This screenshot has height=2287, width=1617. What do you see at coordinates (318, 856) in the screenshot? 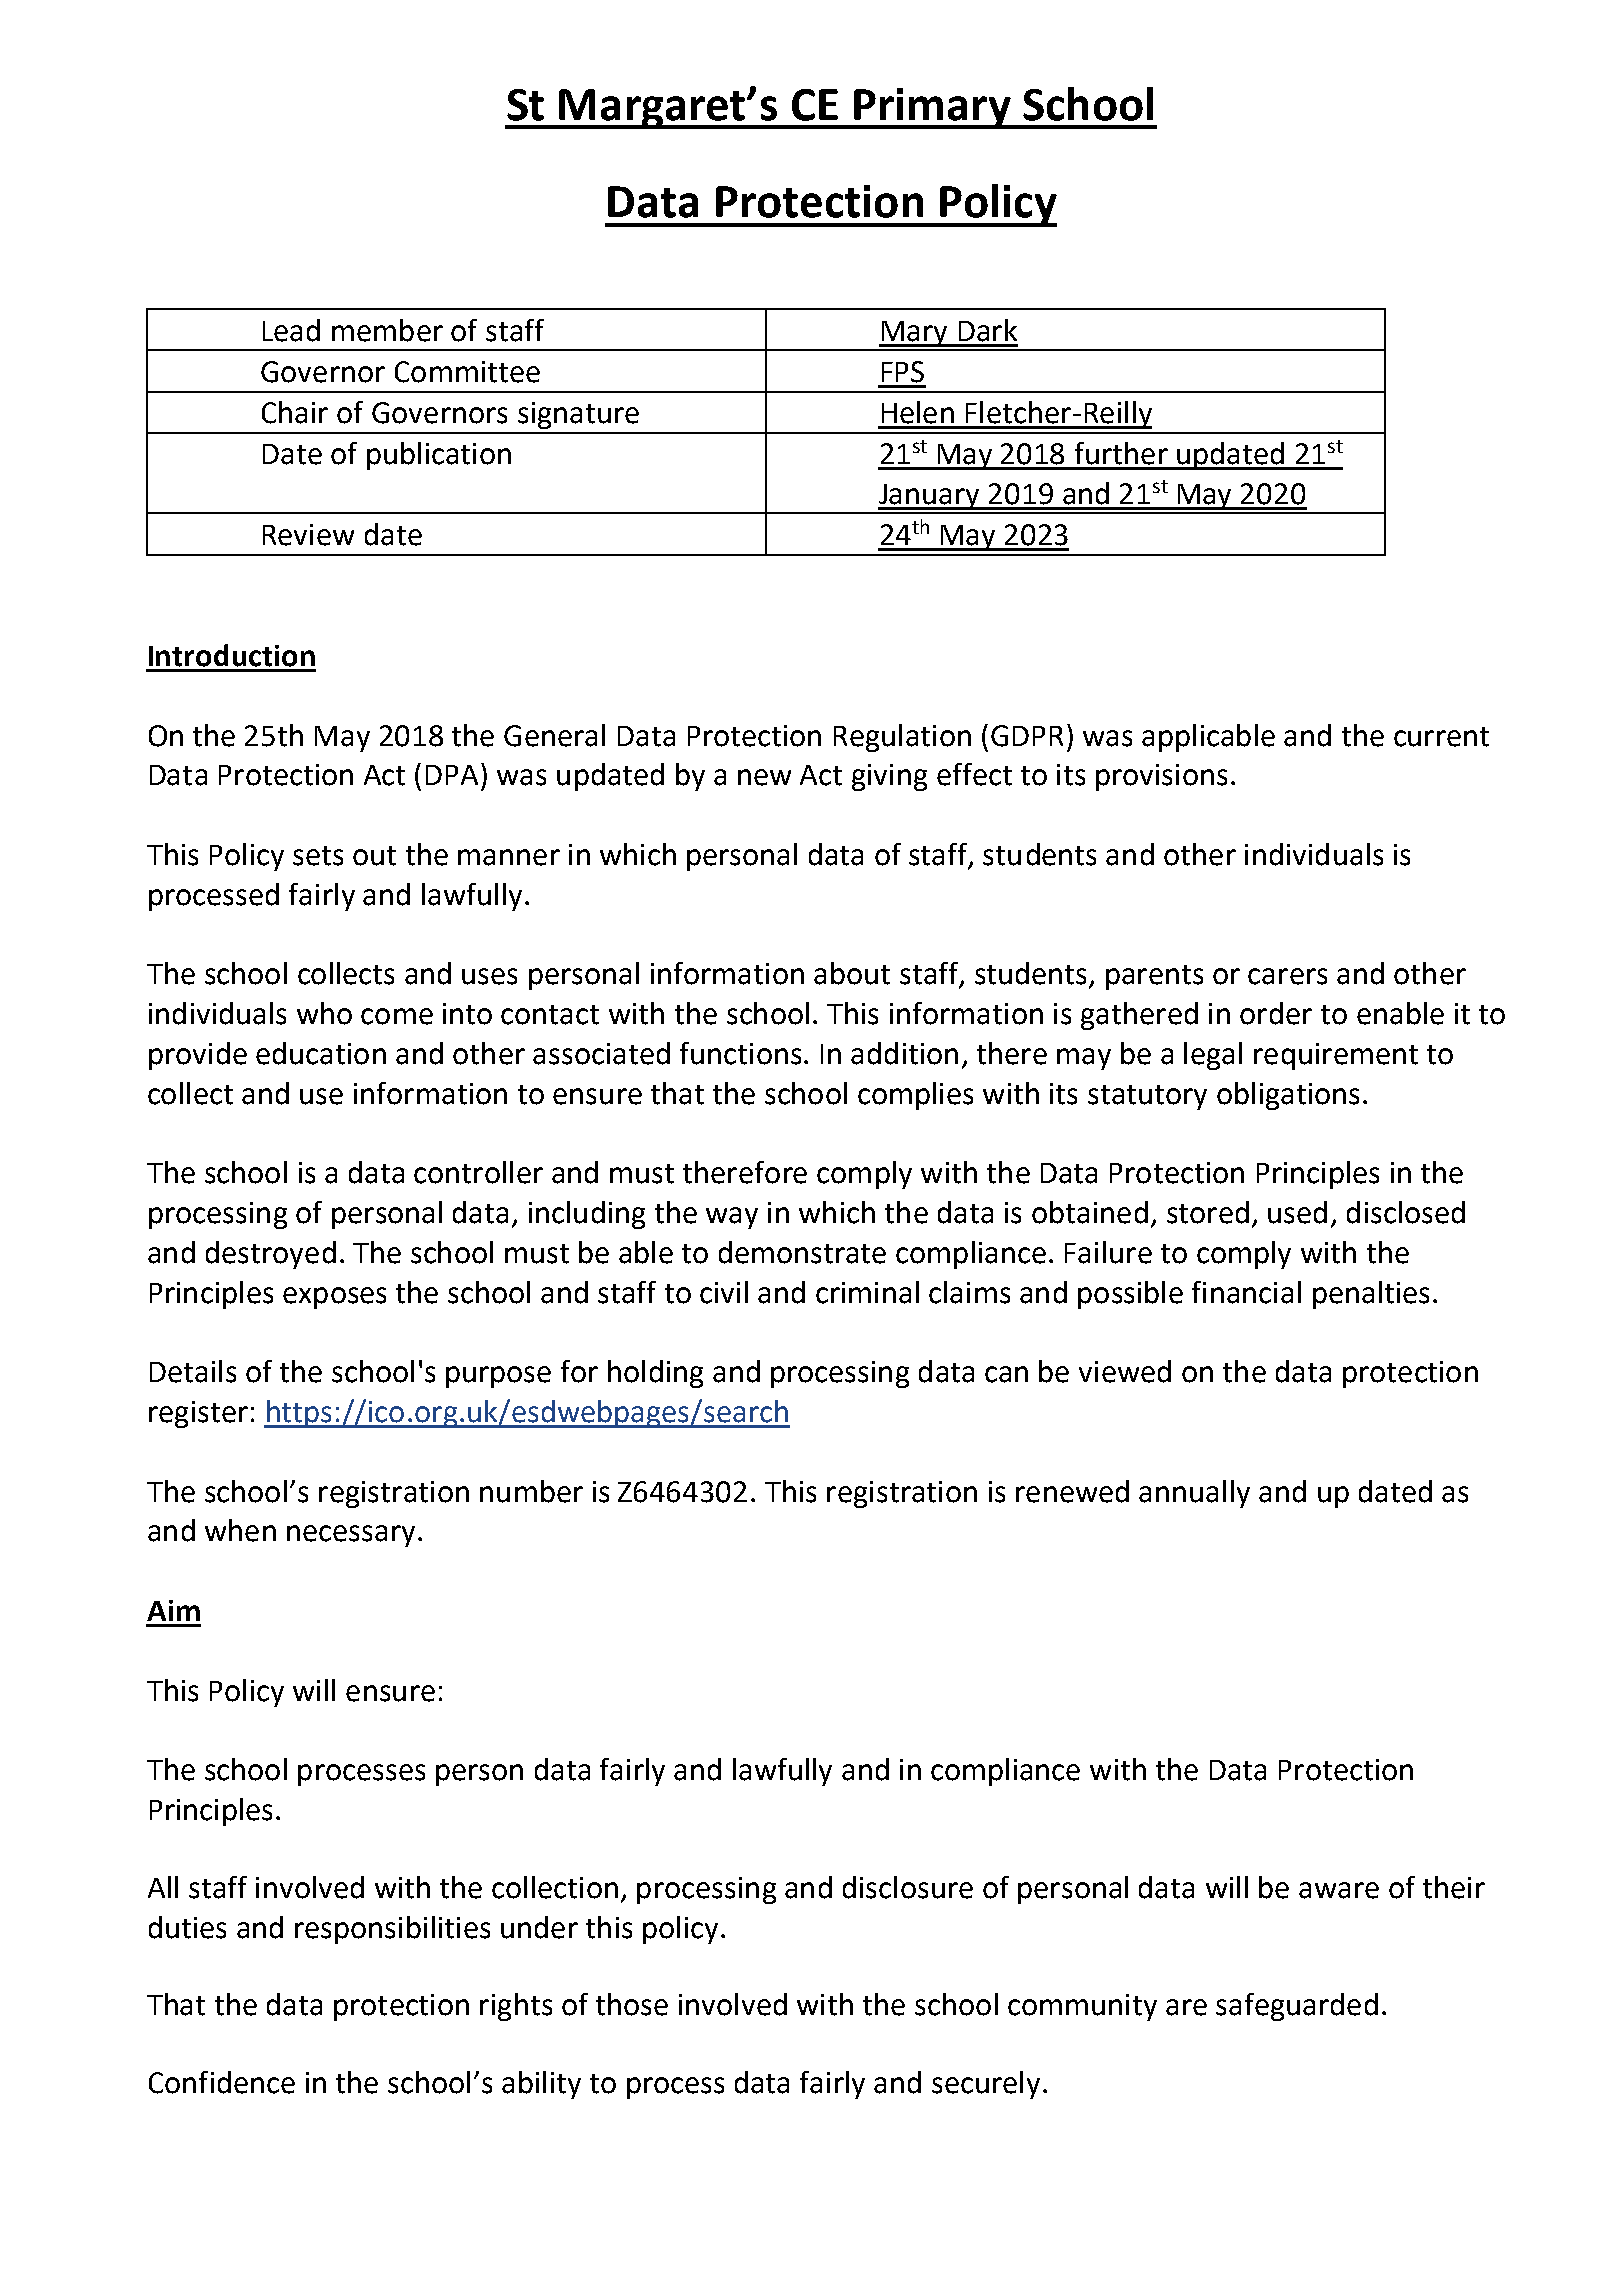
I see `sets` at bounding box center [318, 856].
